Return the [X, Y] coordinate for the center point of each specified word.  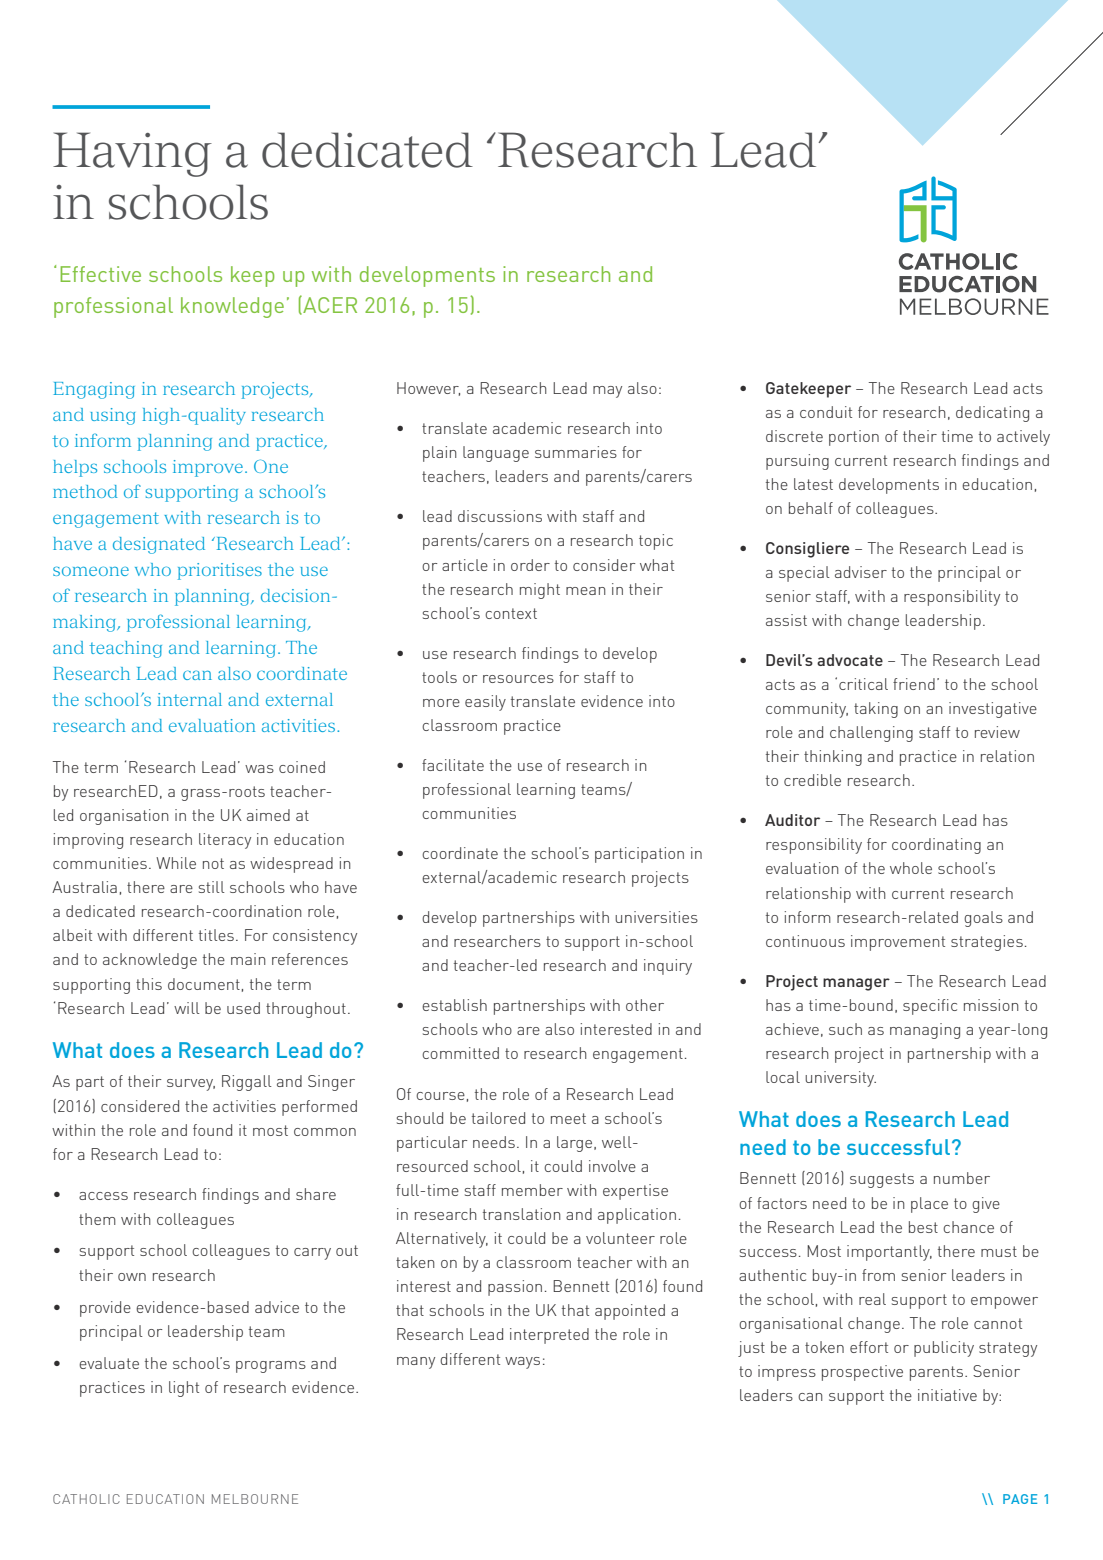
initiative [947, 1395]
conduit [826, 412]
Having [132, 154]
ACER [329, 305]
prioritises [220, 571]
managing [925, 1031]
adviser [861, 572]
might [540, 591]
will [187, 1008]
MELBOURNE [255, 1499]
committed [460, 1053]
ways [522, 1363]
